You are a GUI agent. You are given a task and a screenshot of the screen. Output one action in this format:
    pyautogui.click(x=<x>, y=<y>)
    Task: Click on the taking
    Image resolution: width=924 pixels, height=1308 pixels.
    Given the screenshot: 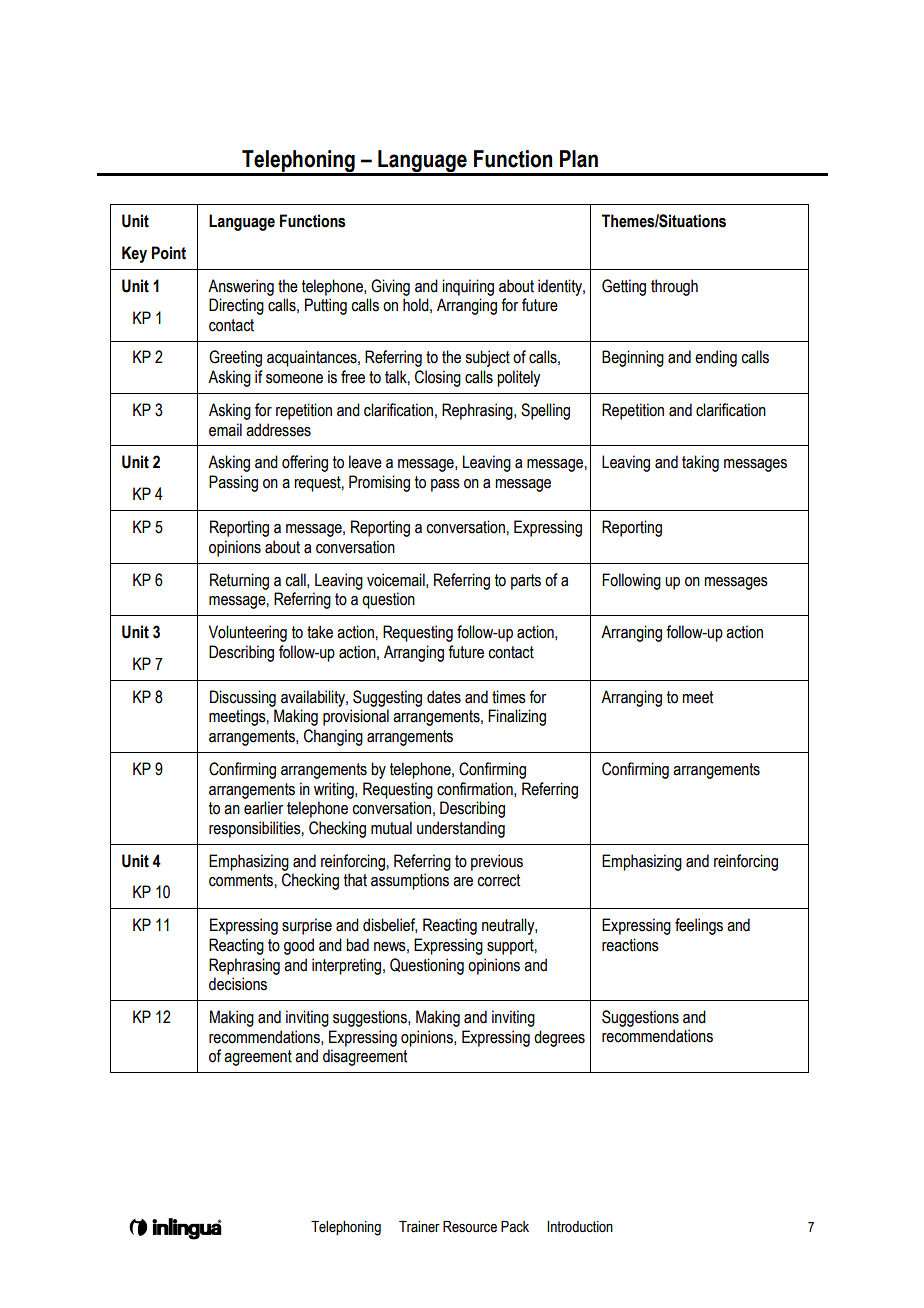 What is the action you would take?
    pyautogui.click(x=700, y=463)
